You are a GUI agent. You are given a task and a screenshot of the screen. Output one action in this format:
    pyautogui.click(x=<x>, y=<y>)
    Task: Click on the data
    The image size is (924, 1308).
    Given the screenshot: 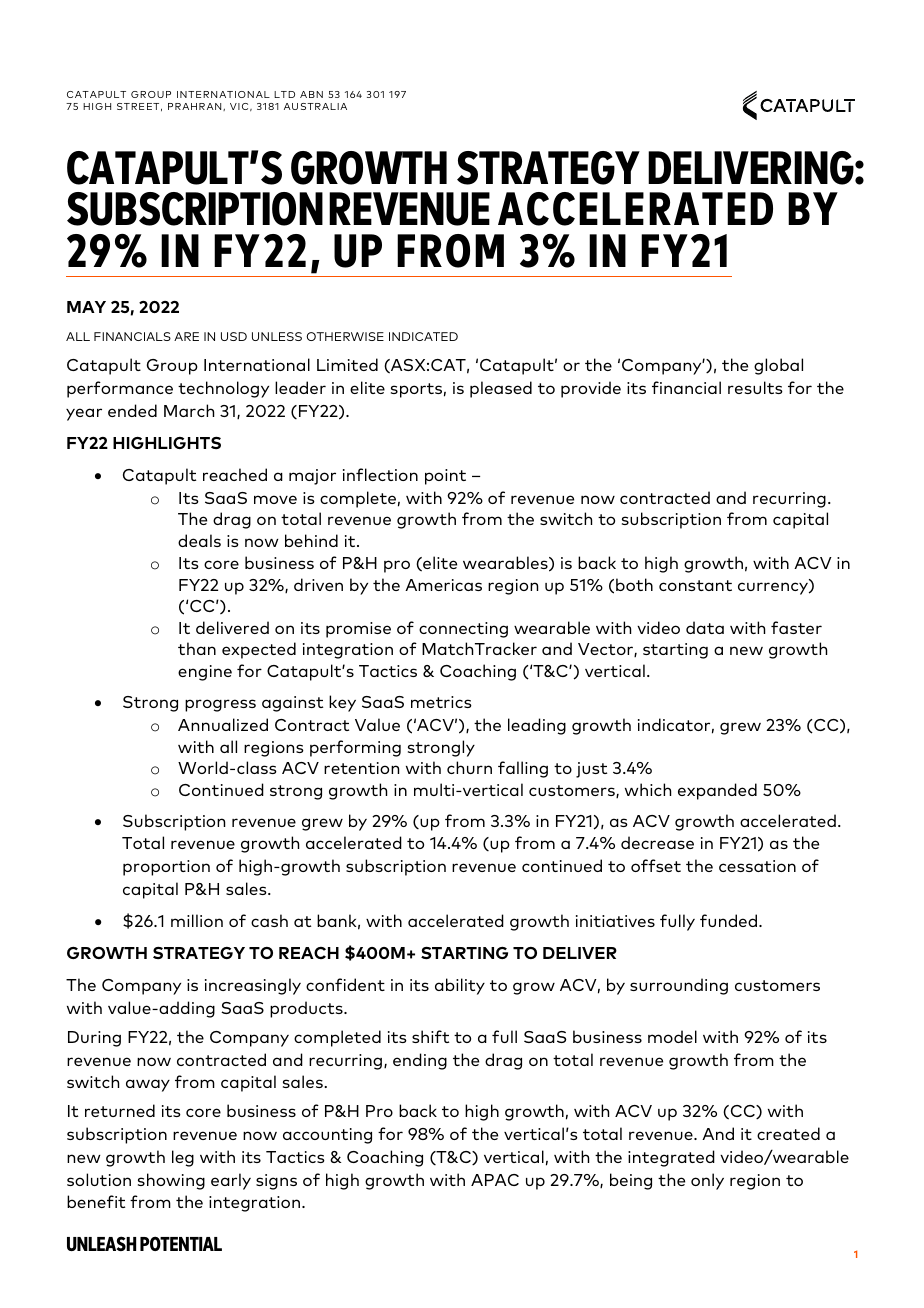 What is the action you would take?
    pyautogui.click(x=705, y=627)
